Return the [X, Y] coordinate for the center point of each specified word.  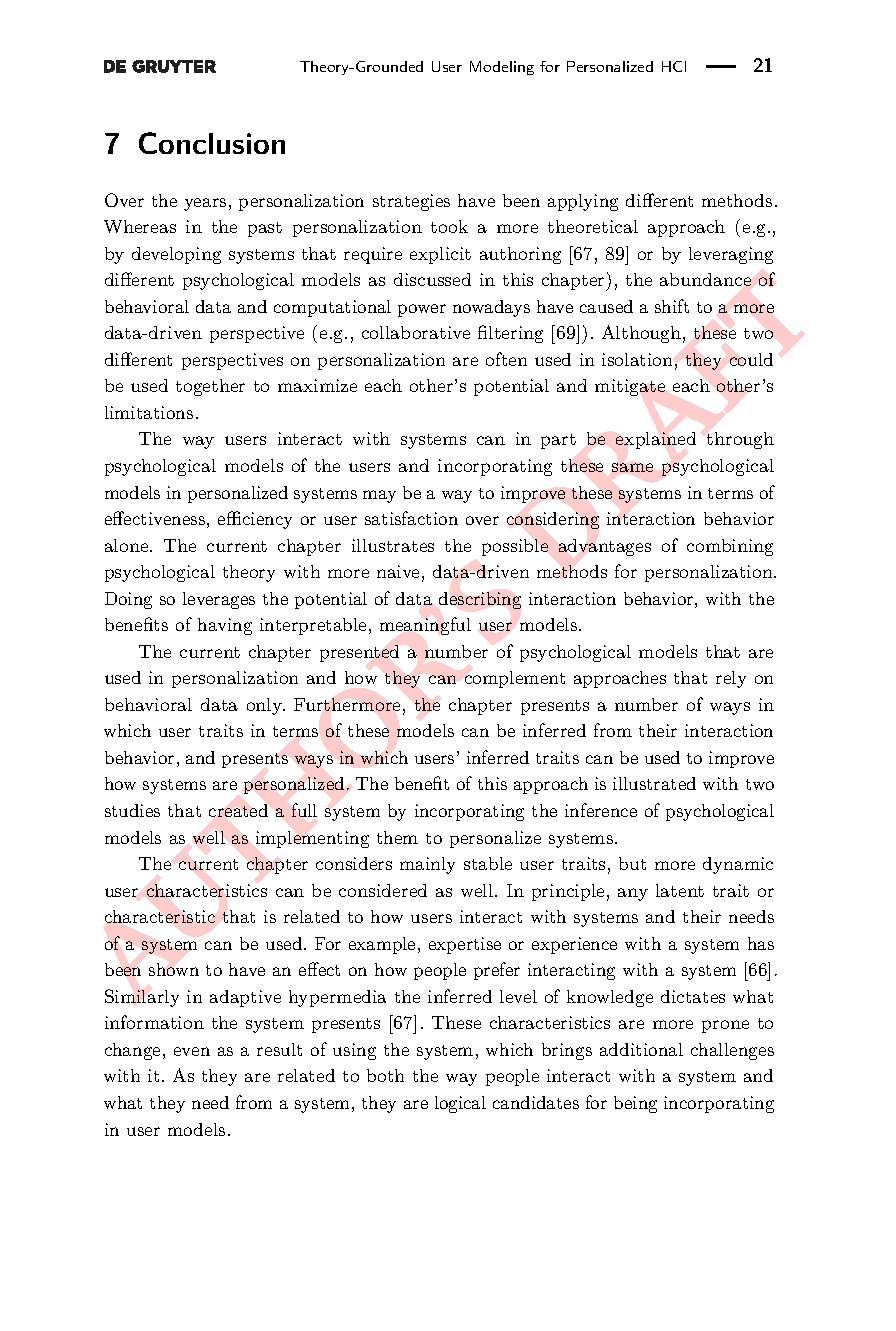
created [238, 810]
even [192, 1051]
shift [672, 306]
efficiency [255, 520]
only [266, 706]
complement [515, 679]
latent [680, 890]
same [632, 467]
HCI [674, 66]
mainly [427, 865]
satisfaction [411, 518]
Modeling [502, 68]
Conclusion [212, 143]
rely [731, 679]
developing [176, 255]
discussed [432, 279]
